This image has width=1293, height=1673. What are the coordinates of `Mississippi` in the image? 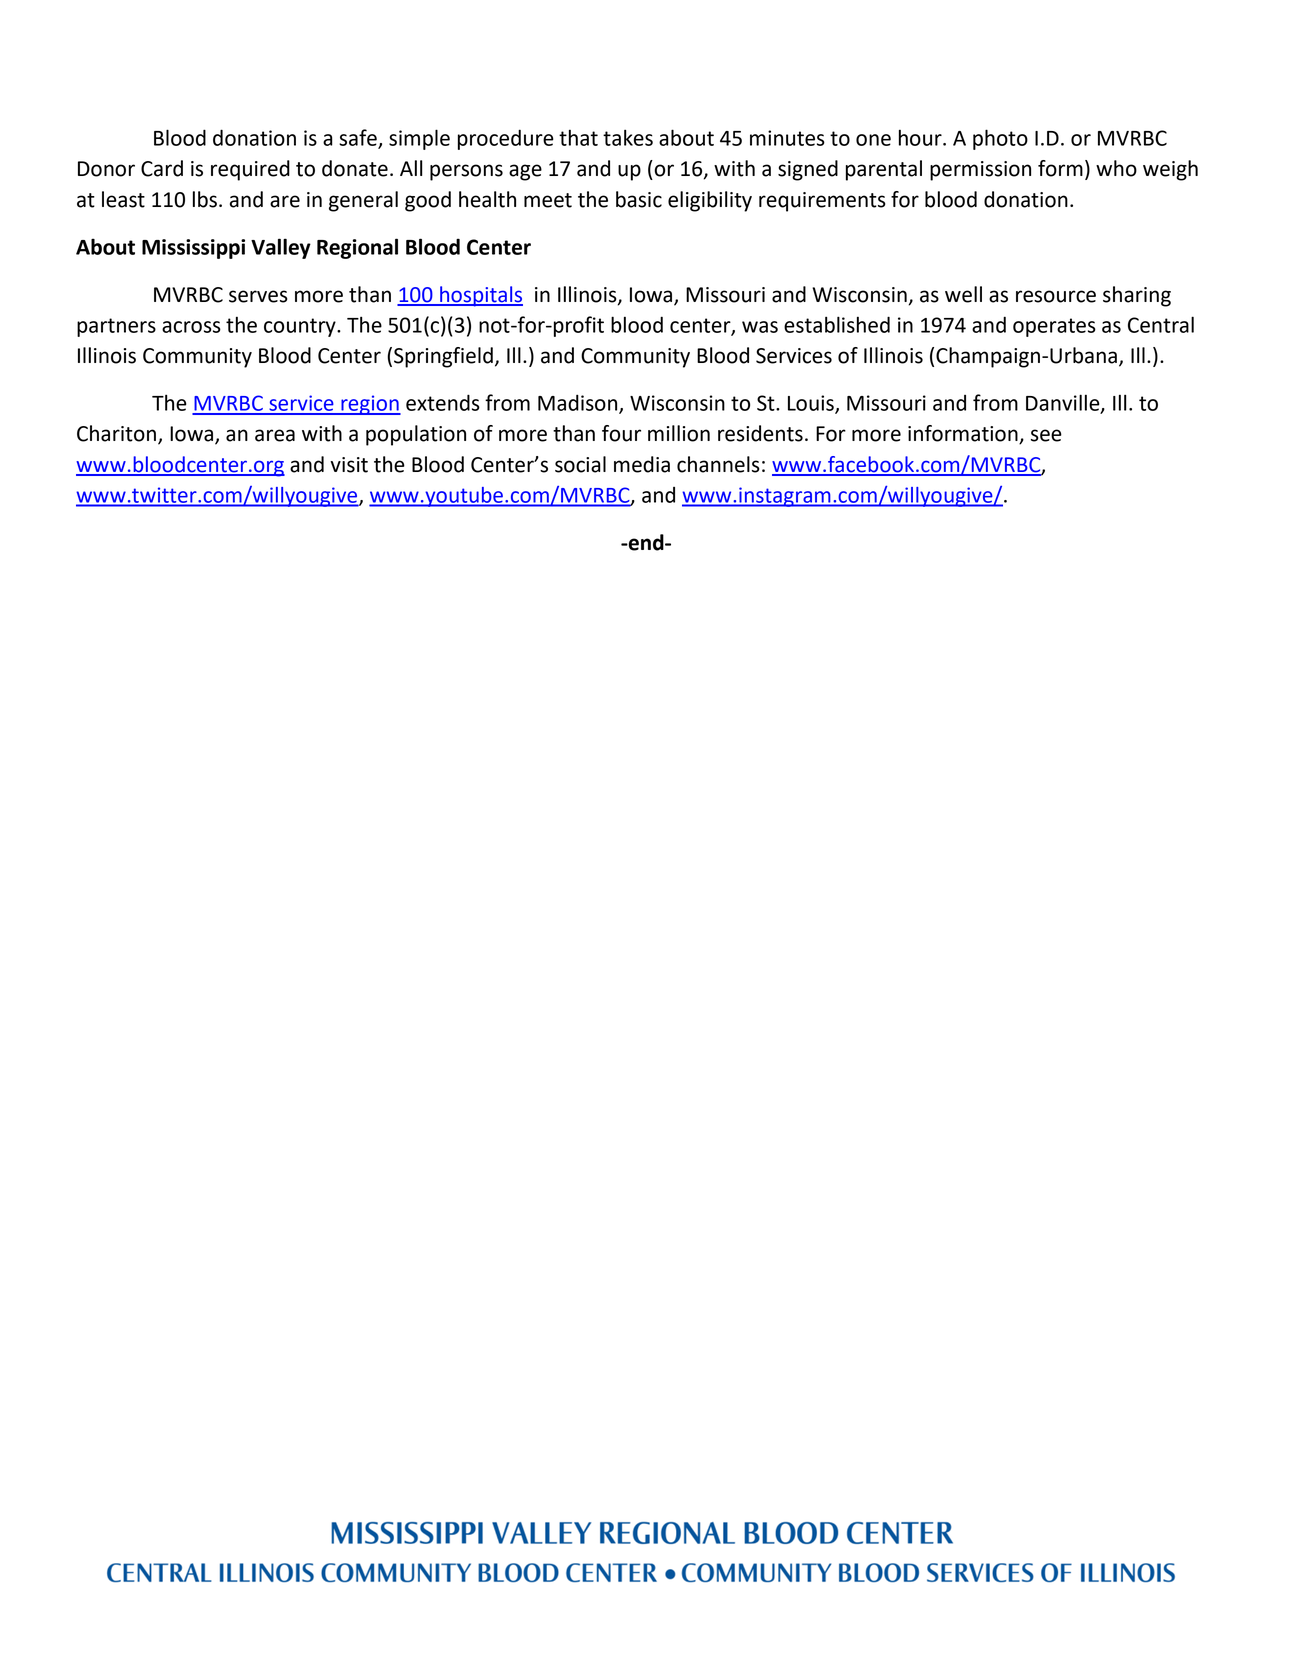 It's located at (193, 249).
